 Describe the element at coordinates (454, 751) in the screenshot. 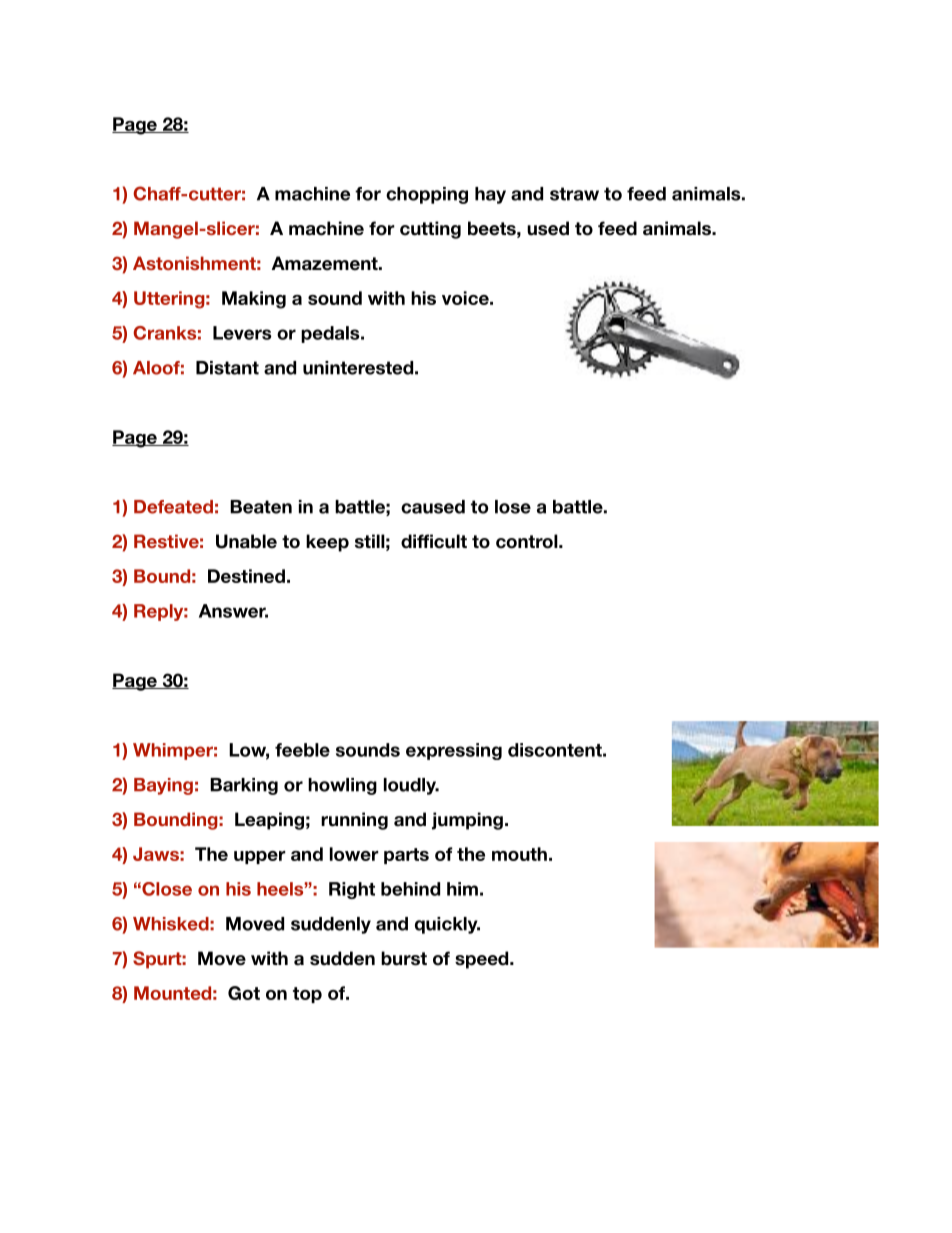

I see `expressing` at that location.
